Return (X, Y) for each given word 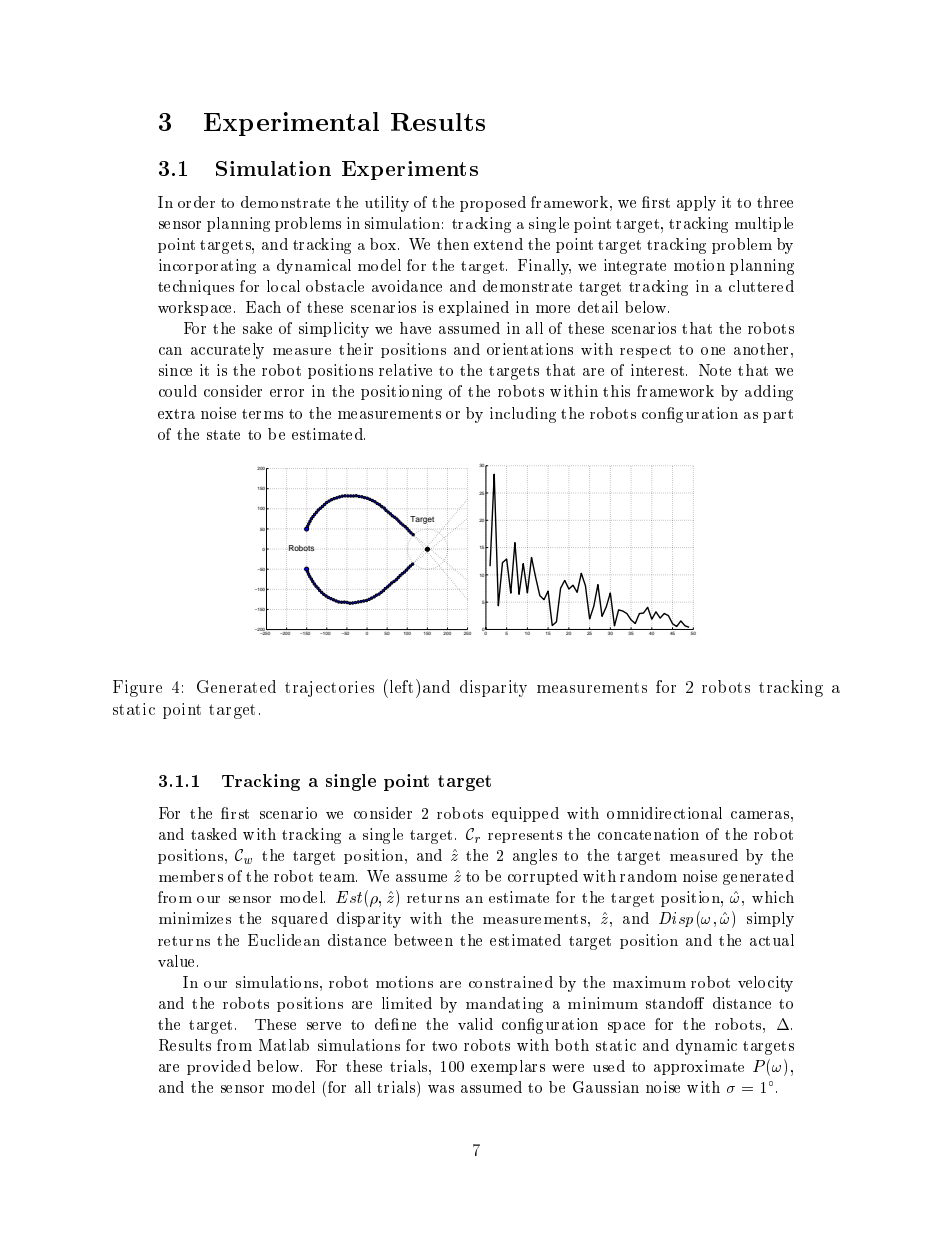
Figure (137, 688)
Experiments (410, 170)
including (523, 415)
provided (219, 1067)
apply (696, 203)
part (778, 416)
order (196, 202)
